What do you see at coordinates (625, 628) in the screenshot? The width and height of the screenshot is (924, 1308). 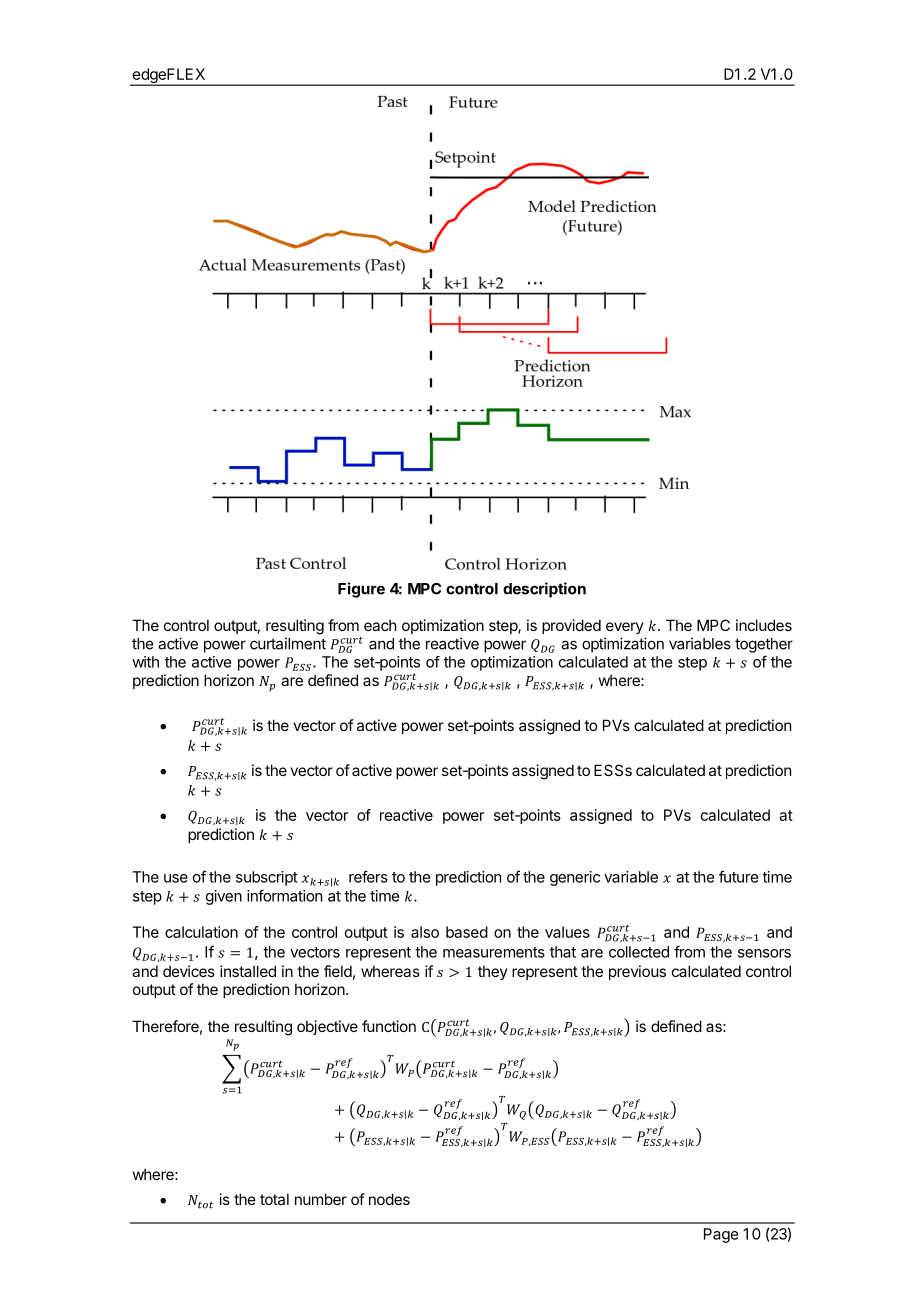 I see `every` at bounding box center [625, 628].
